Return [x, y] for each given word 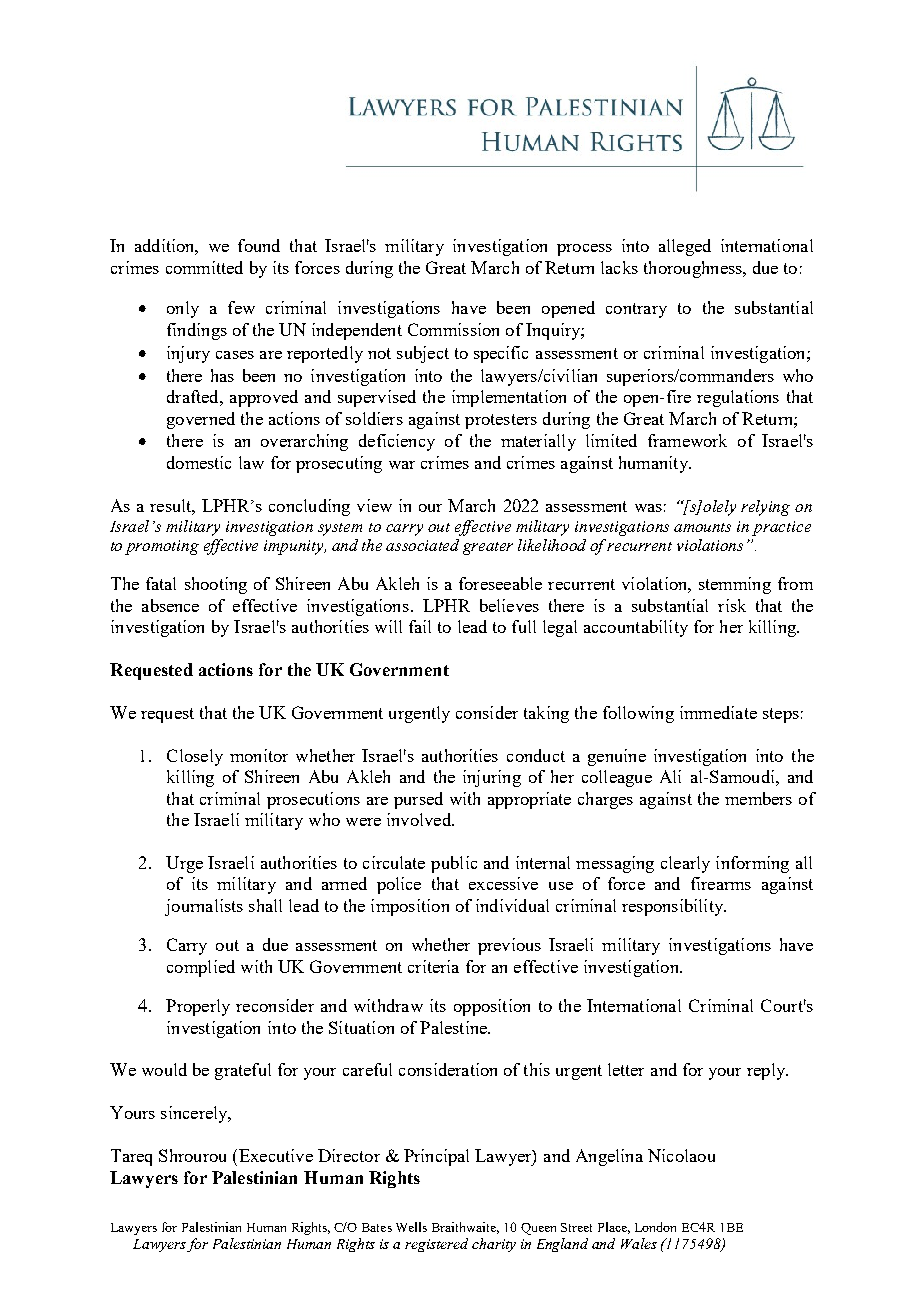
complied [201, 968]
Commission [453, 329]
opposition [492, 1007]
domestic [199, 462]
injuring [492, 778]
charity [494, 1245]
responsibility [674, 907]
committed [204, 267]
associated [422, 545]
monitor [259, 755]
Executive [276, 1155]
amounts [702, 527]
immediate [718, 712]
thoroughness [694, 269]
